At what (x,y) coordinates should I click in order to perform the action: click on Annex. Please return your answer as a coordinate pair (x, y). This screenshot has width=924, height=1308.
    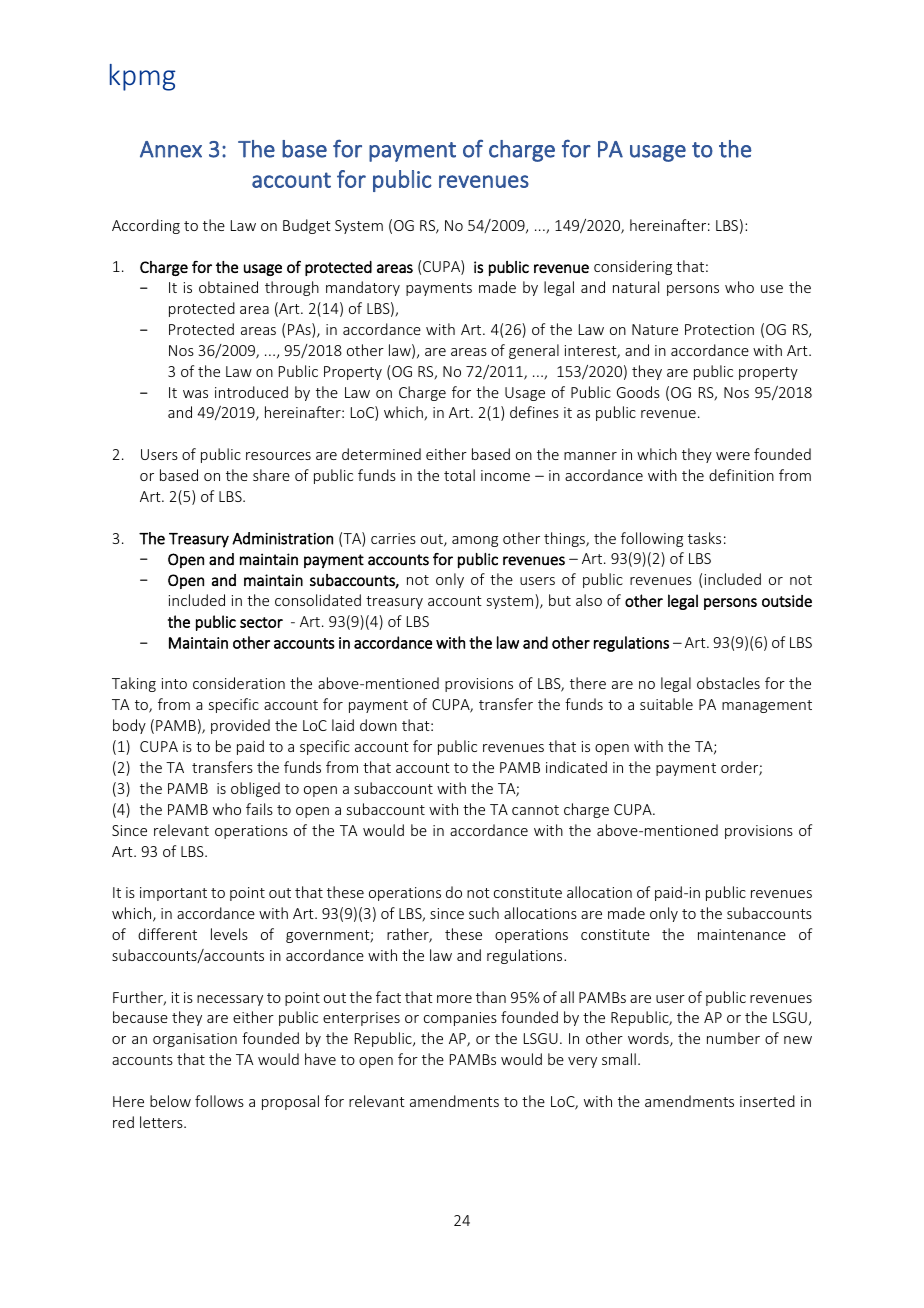
    Looking at the image, I should click on (171, 149).
